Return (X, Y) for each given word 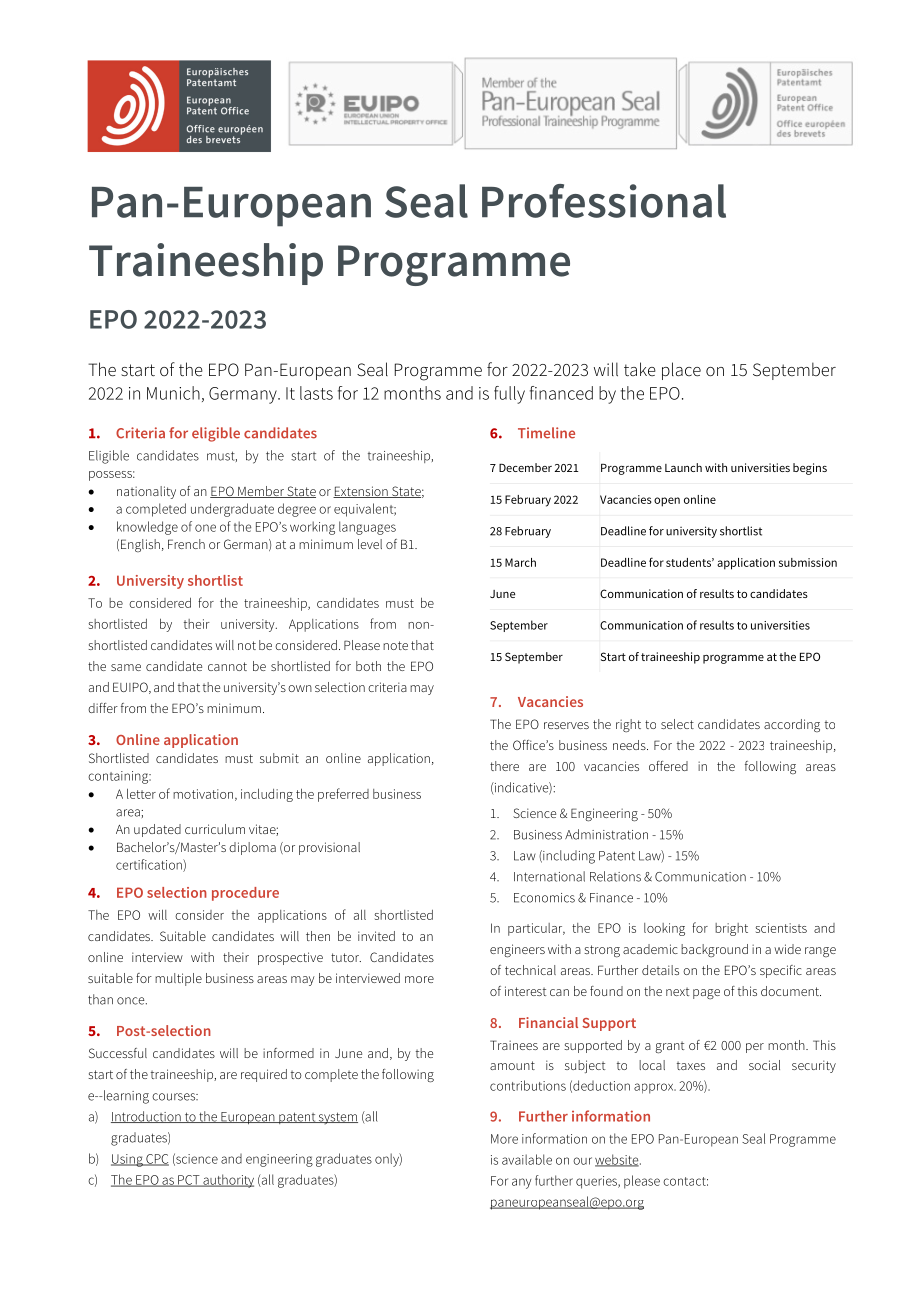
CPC (156, 1160)
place (681, 371)
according (792, 725)
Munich (173, 393)
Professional (604, 201)
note (395, 645)
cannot (227, 666)
